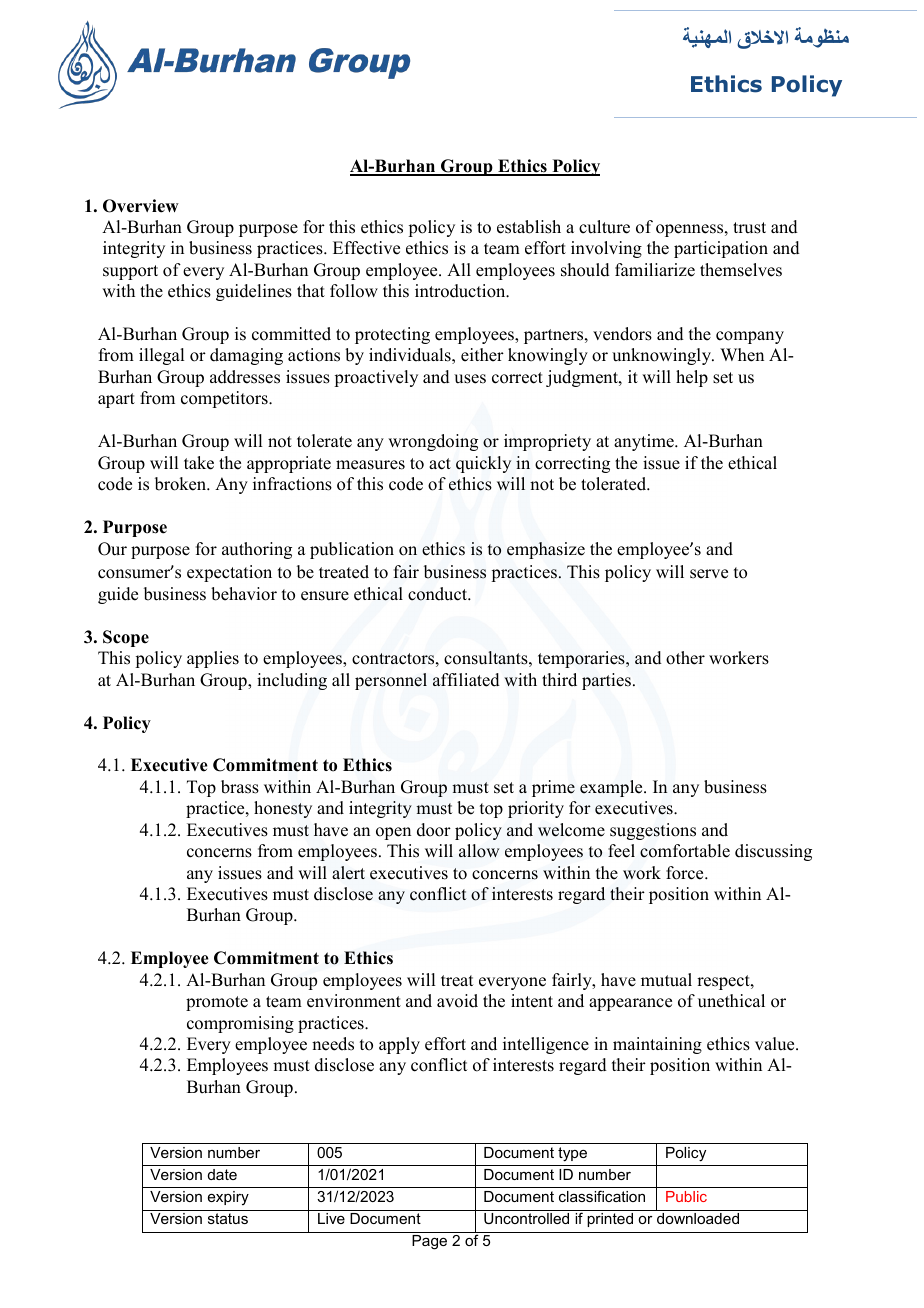 This page has width=924, height=1308. I want to click on Effective, so click(366, 248).
